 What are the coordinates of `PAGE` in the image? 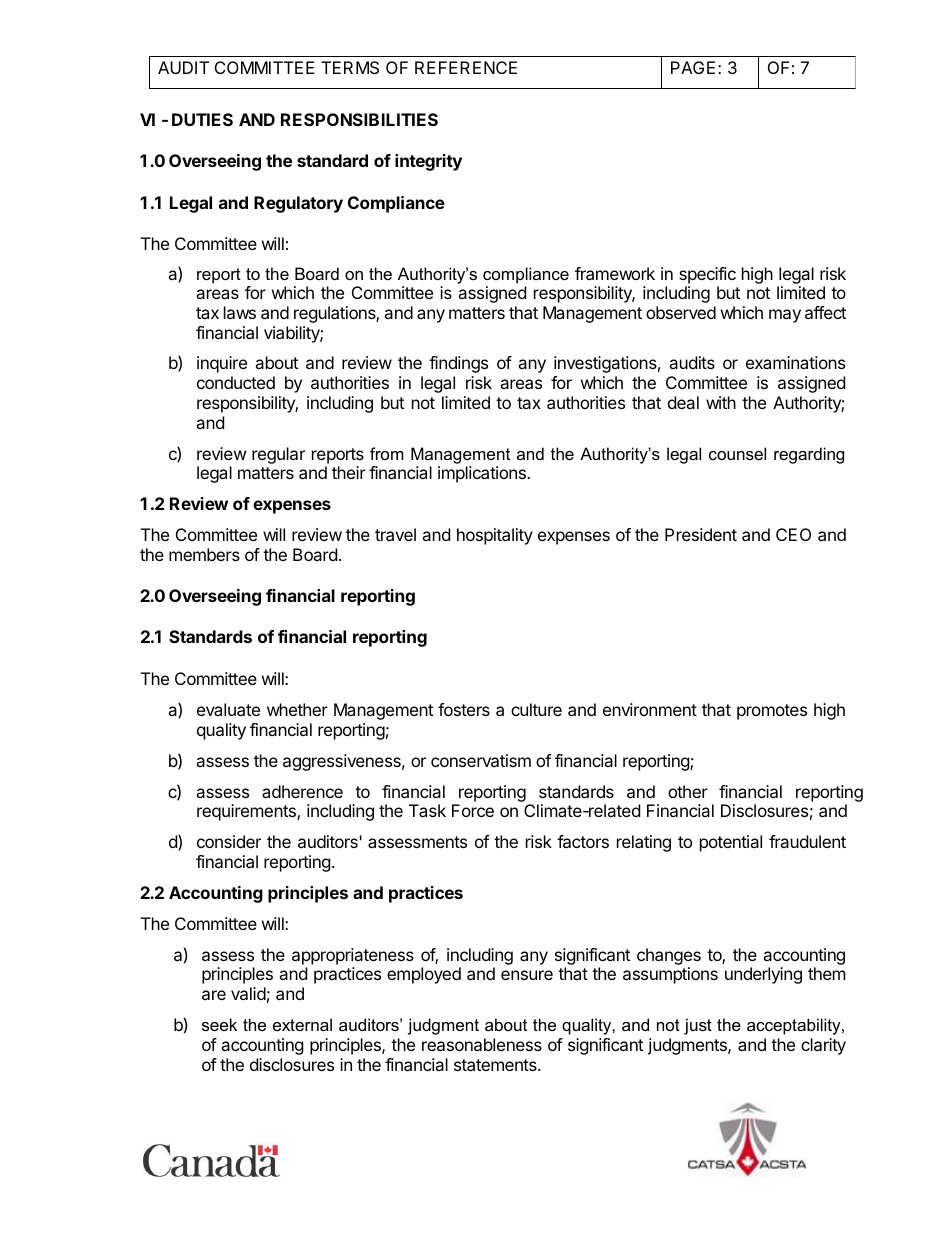 It's located at (693, 67).
